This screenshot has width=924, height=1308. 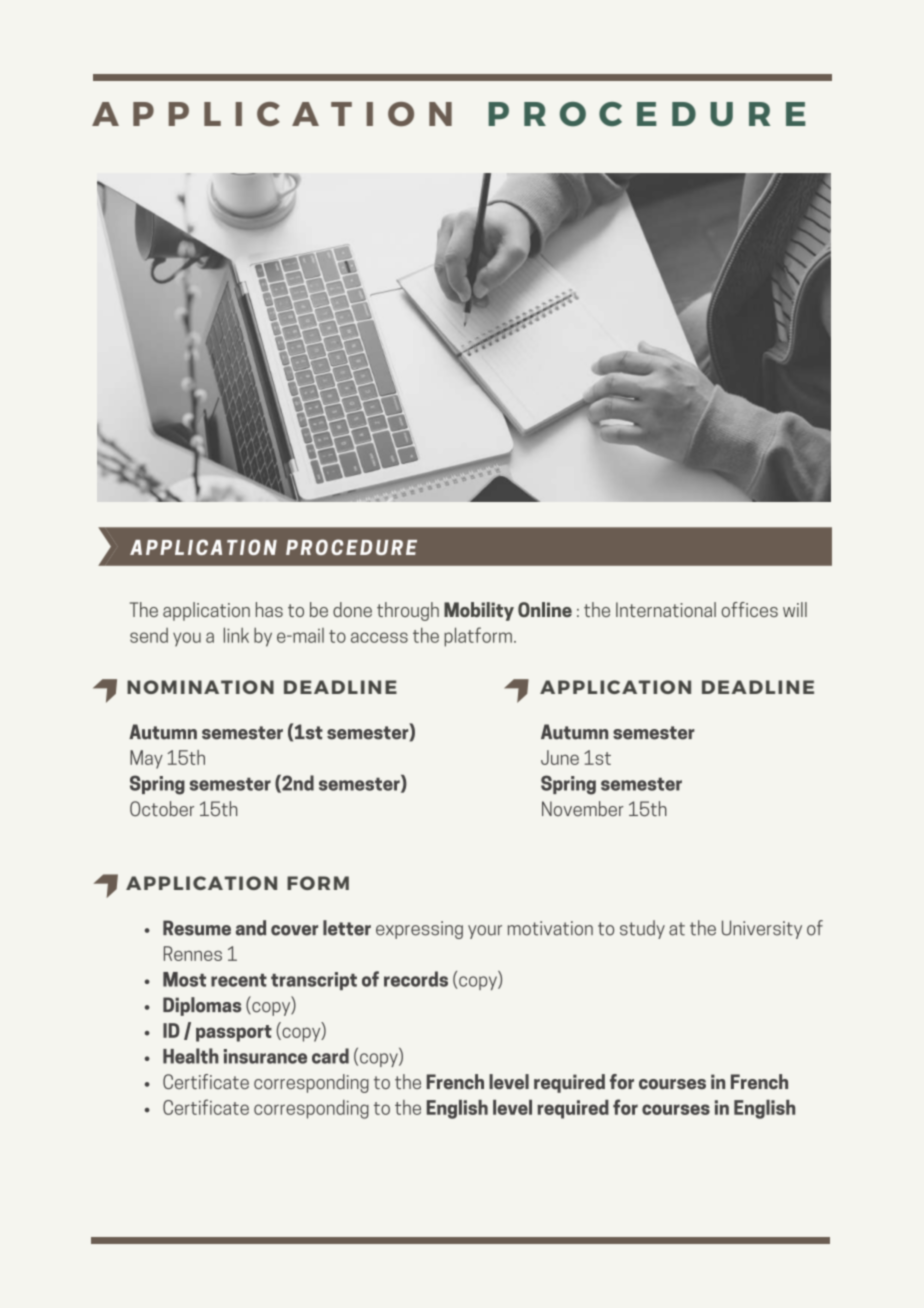 I want to click on June, so click(x=560, y=757).
